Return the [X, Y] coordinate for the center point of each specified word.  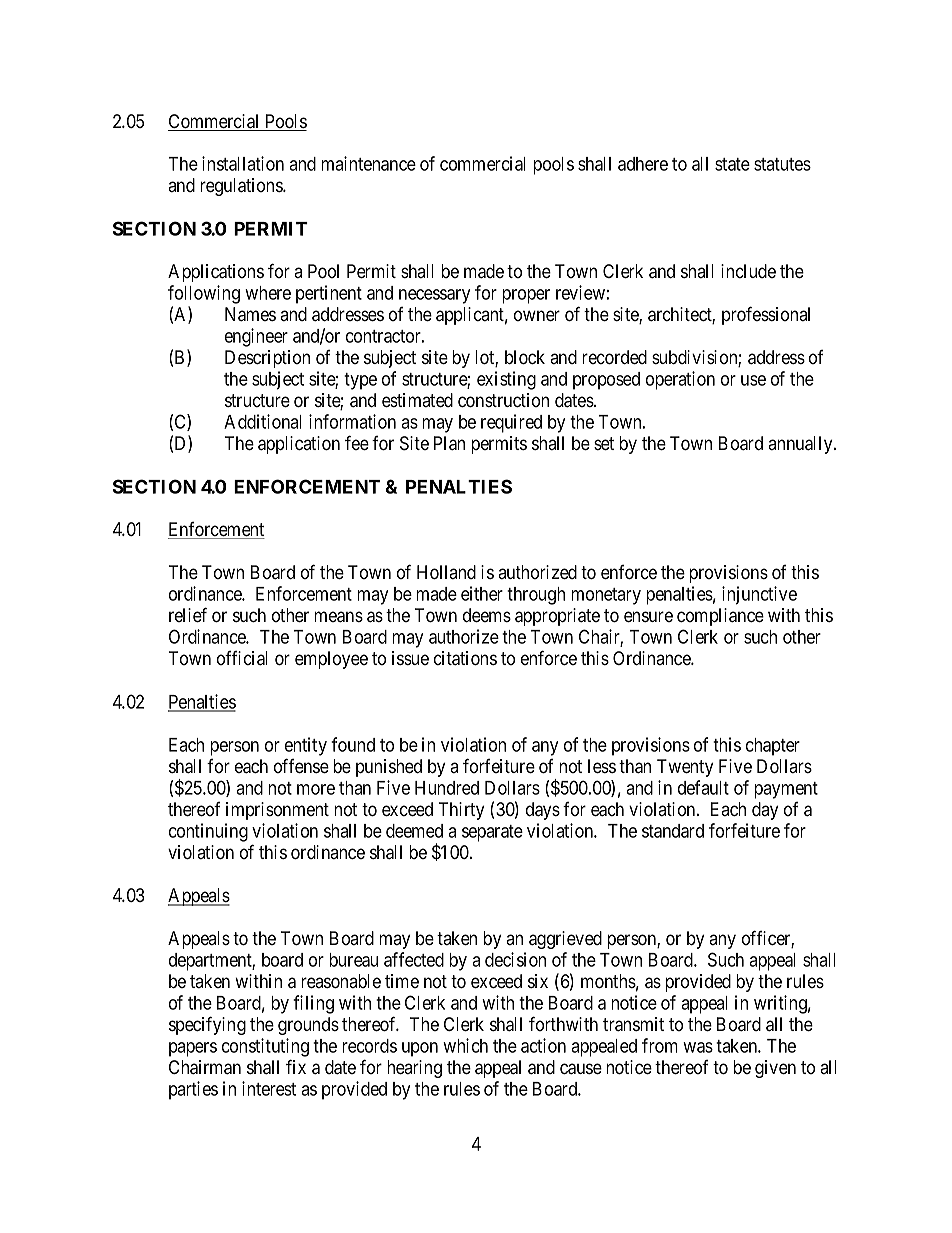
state [732, 164]
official [242, 658]
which [465, 1045]
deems [487, 615]
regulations [242, 187]
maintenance [368, 163]
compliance [720, 617]
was [698, 1047]
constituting [265, 1047]
